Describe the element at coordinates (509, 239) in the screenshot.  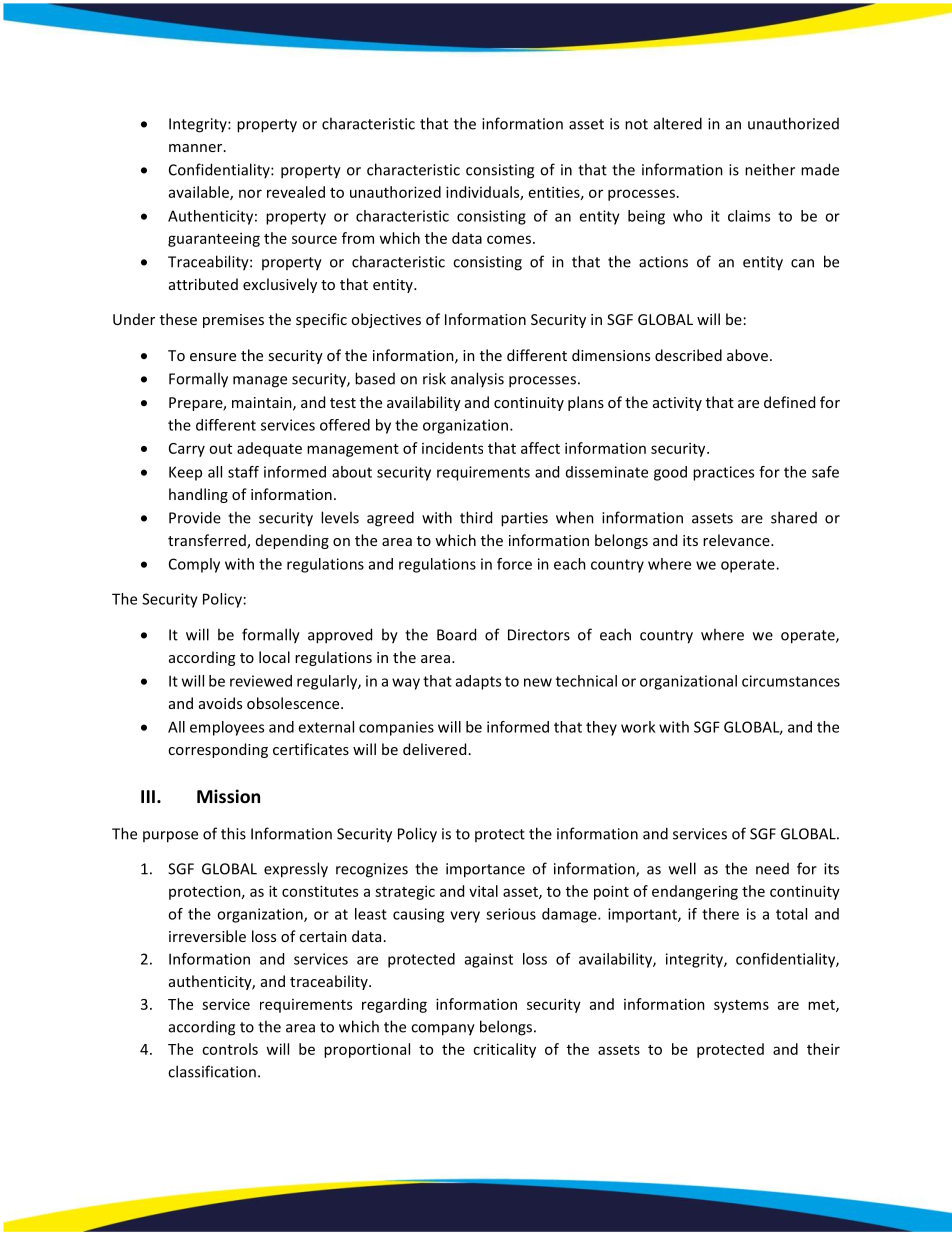
I see `comes` at that location.
